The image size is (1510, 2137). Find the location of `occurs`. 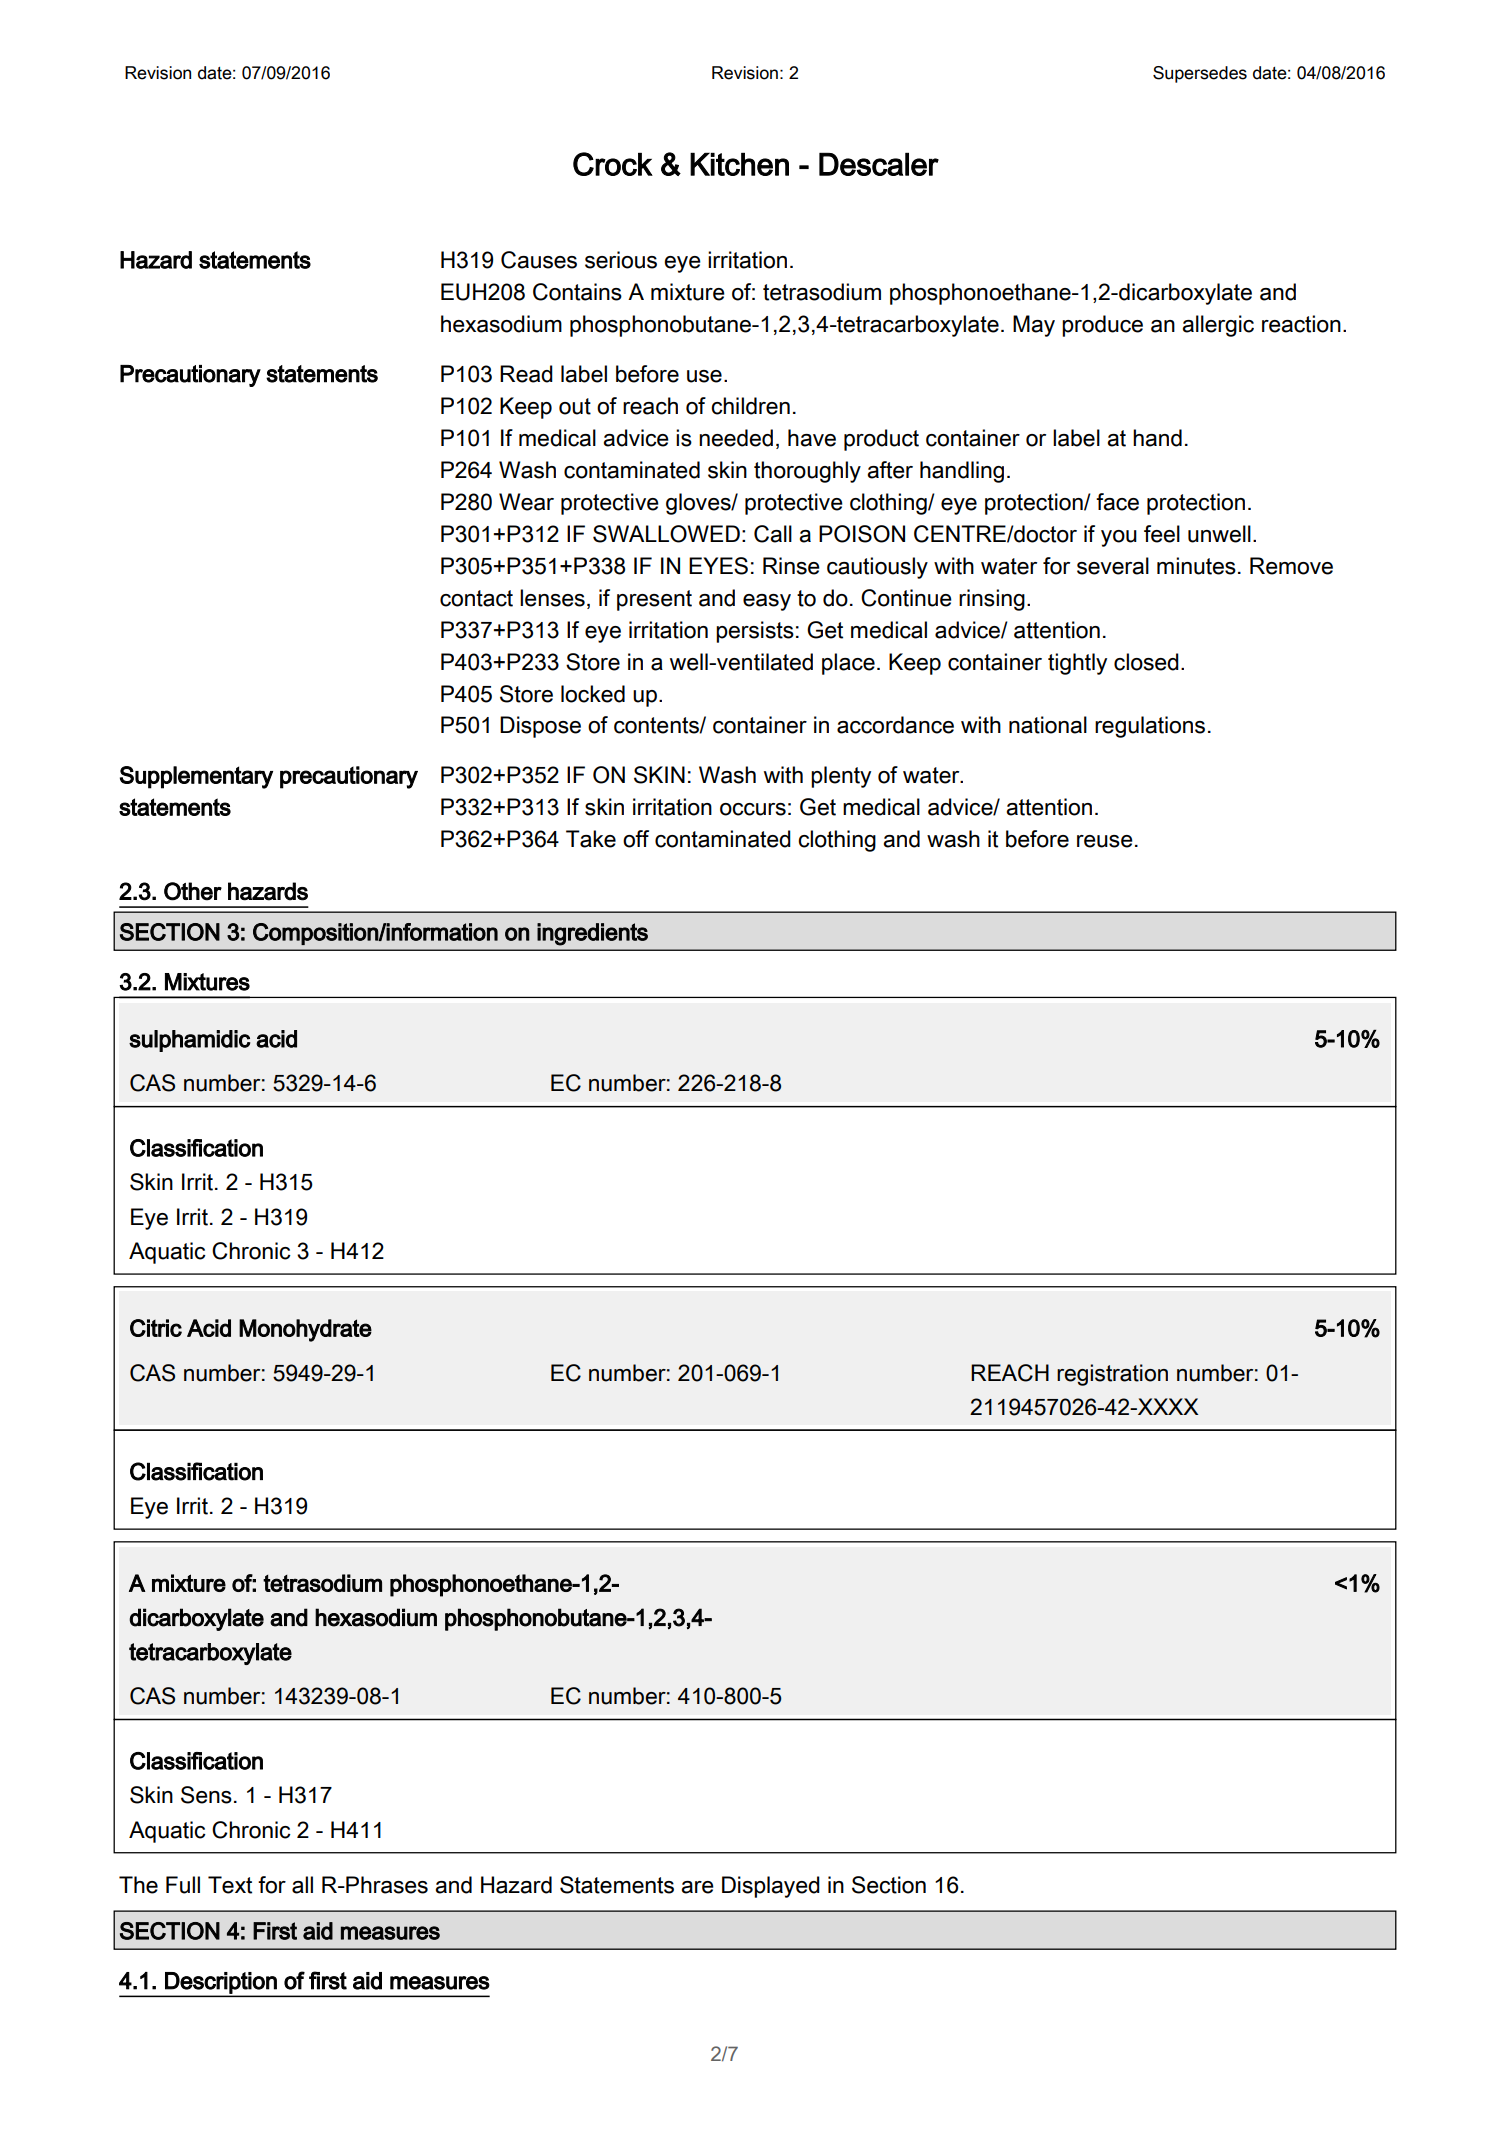

occurs is located at coordinates (753, 809).
